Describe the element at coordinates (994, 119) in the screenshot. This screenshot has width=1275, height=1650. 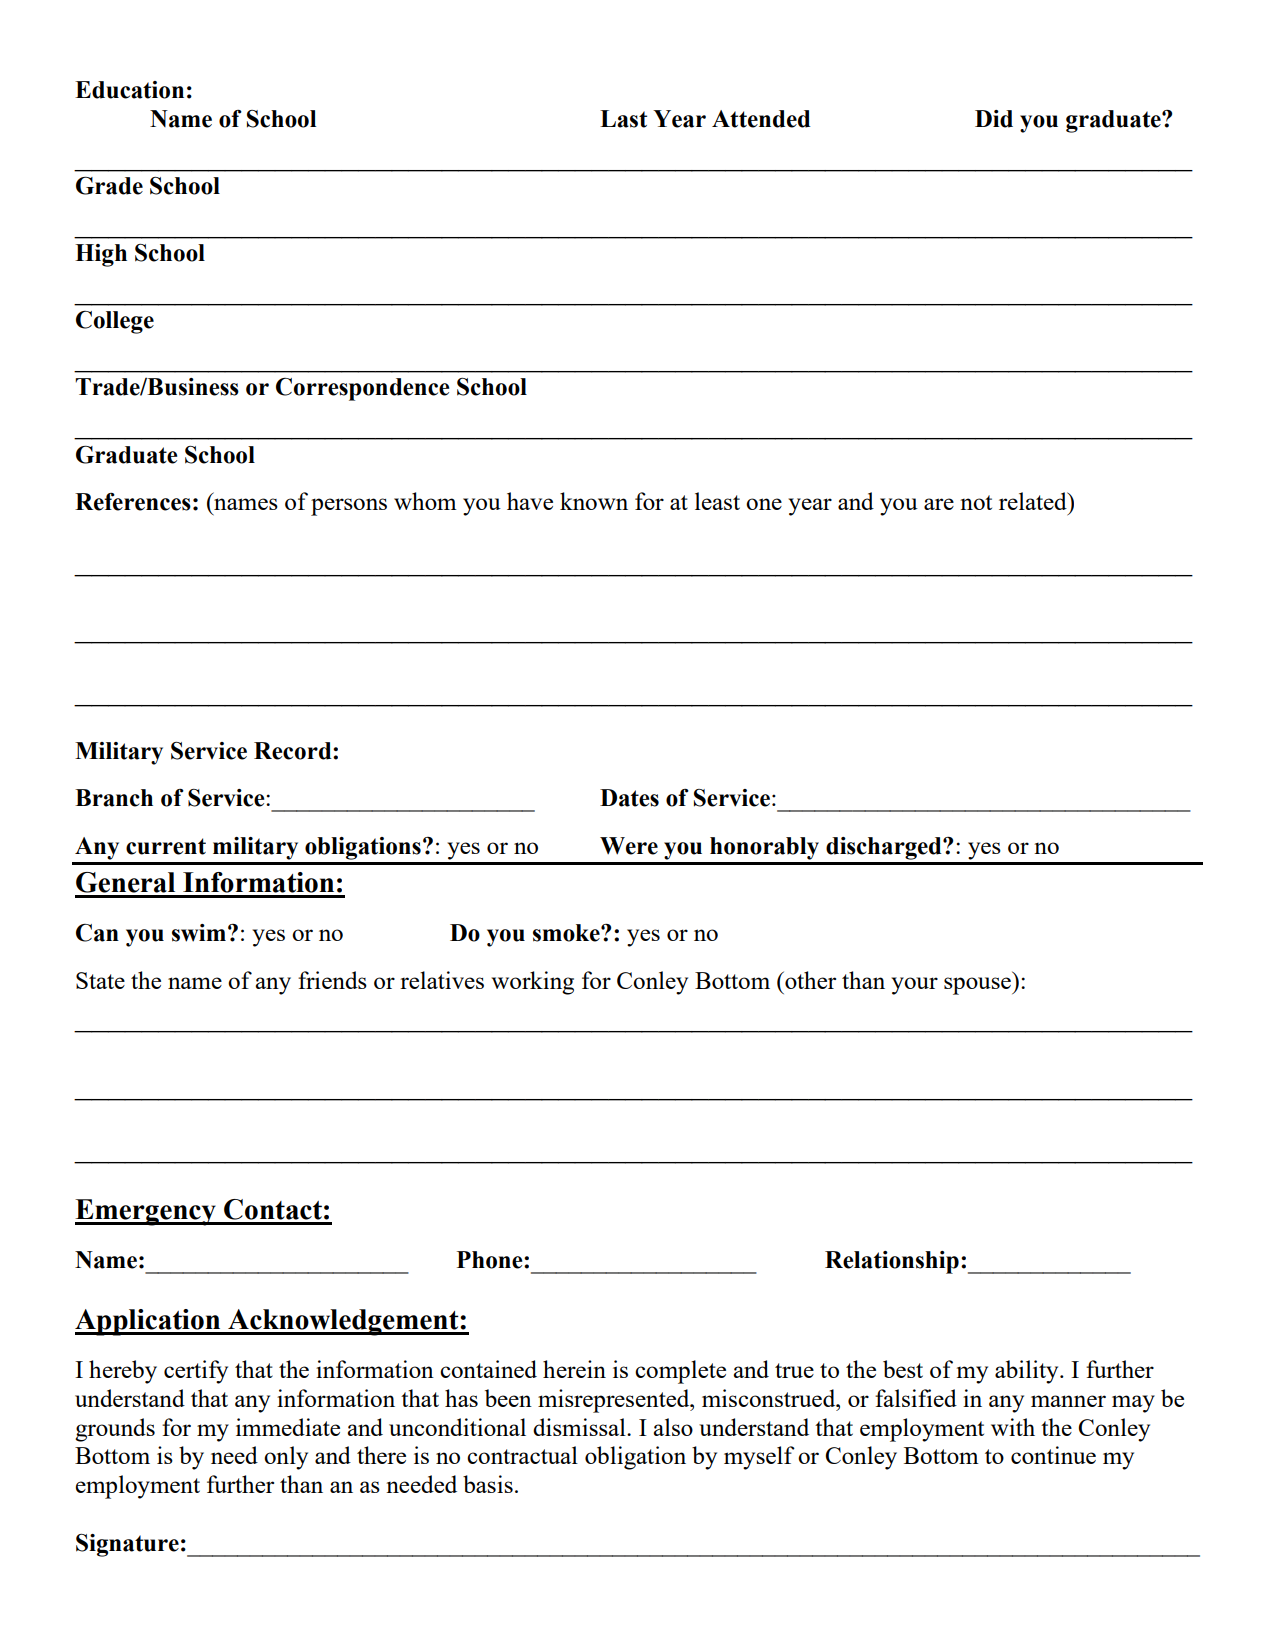
I see `Did` at that location.
